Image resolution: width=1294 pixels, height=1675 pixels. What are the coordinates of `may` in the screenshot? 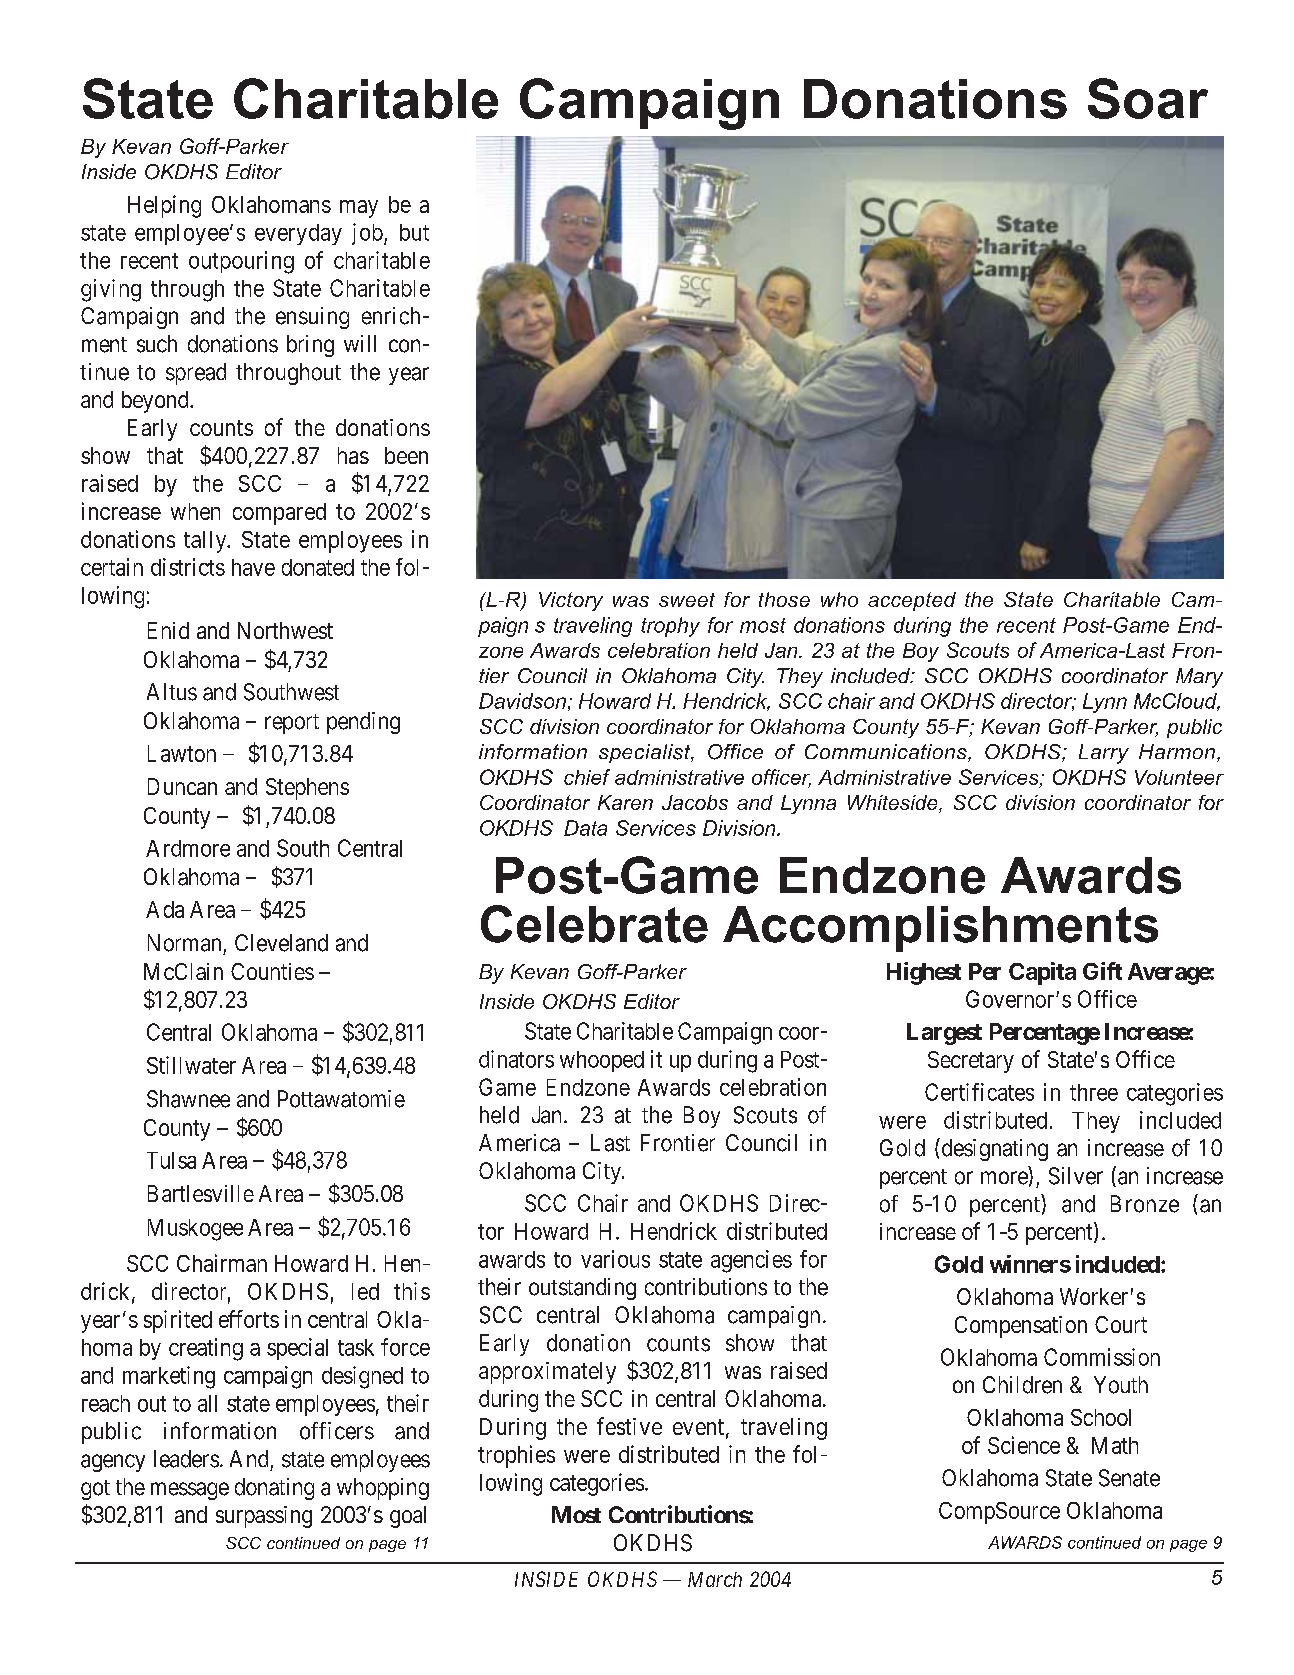 It's located at (359, 209).
